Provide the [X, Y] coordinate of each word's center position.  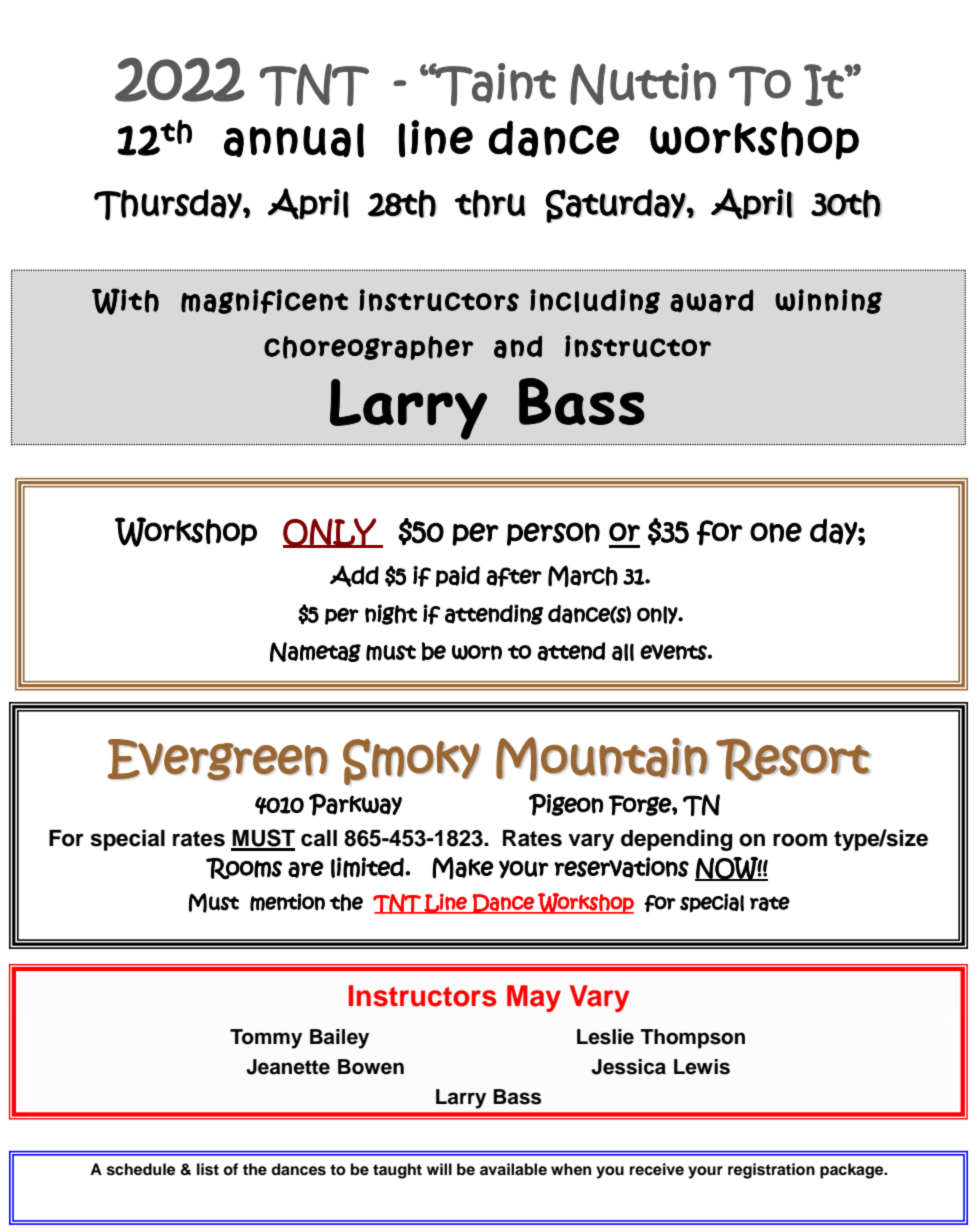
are [306, 869]
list [208, 1169]
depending [677, 840]
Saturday [616, 206]
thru [490, 204]
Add [354, 576]
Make [462, 868]
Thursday [169, 204]
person [553, 534]
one [776, 532]
